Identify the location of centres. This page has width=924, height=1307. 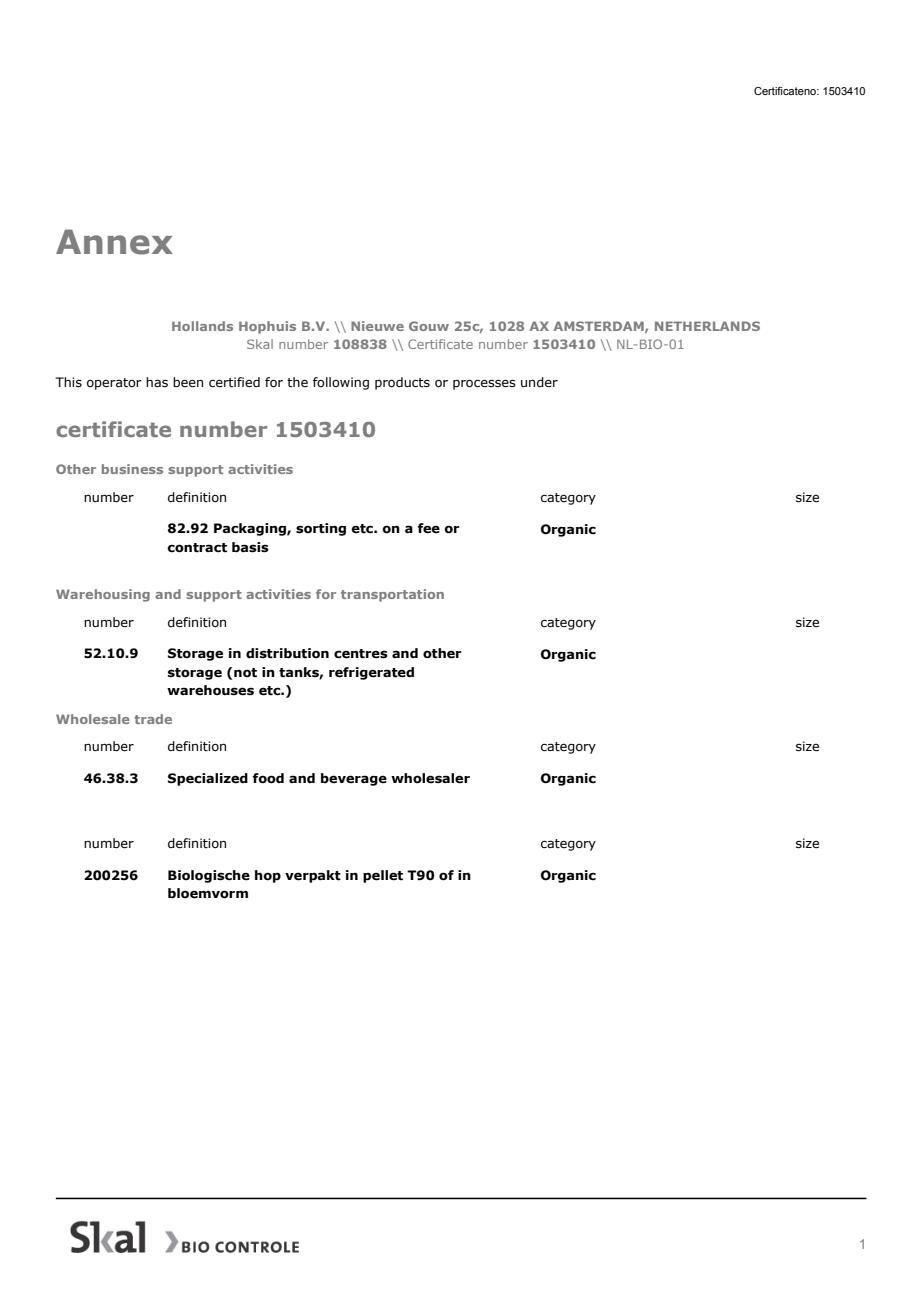
(361, 654).
